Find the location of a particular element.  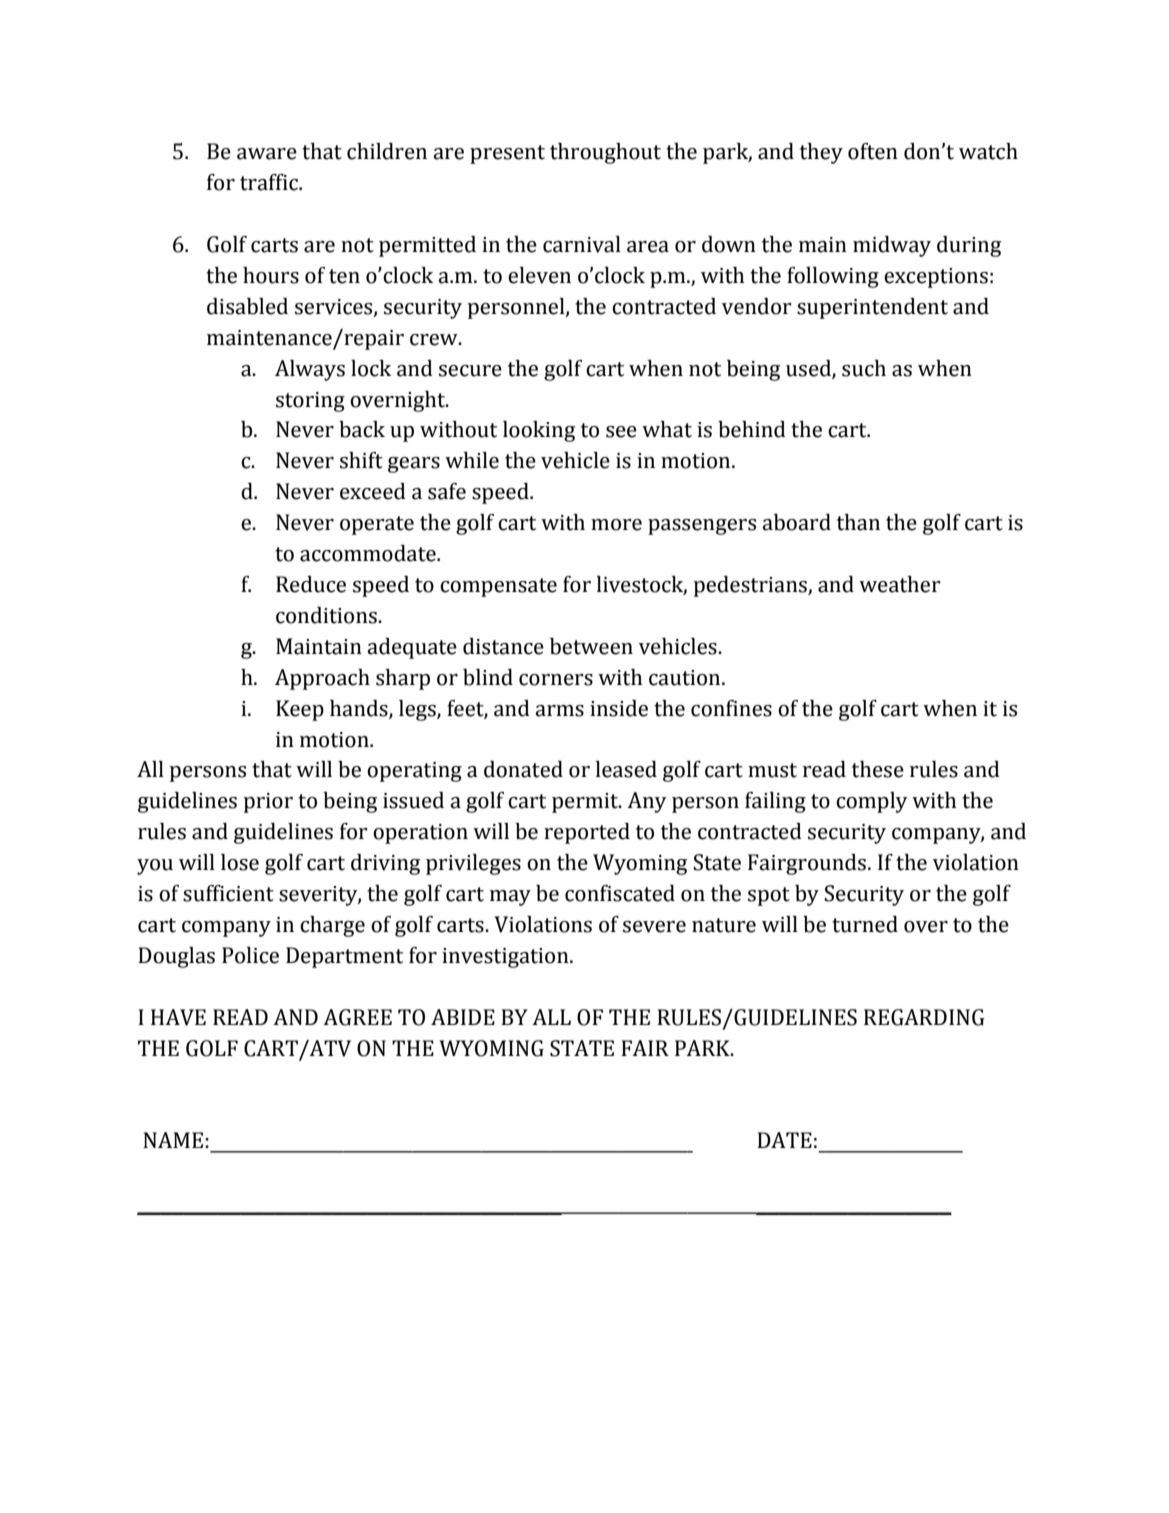

prior is located at coordinates (268, 803).
